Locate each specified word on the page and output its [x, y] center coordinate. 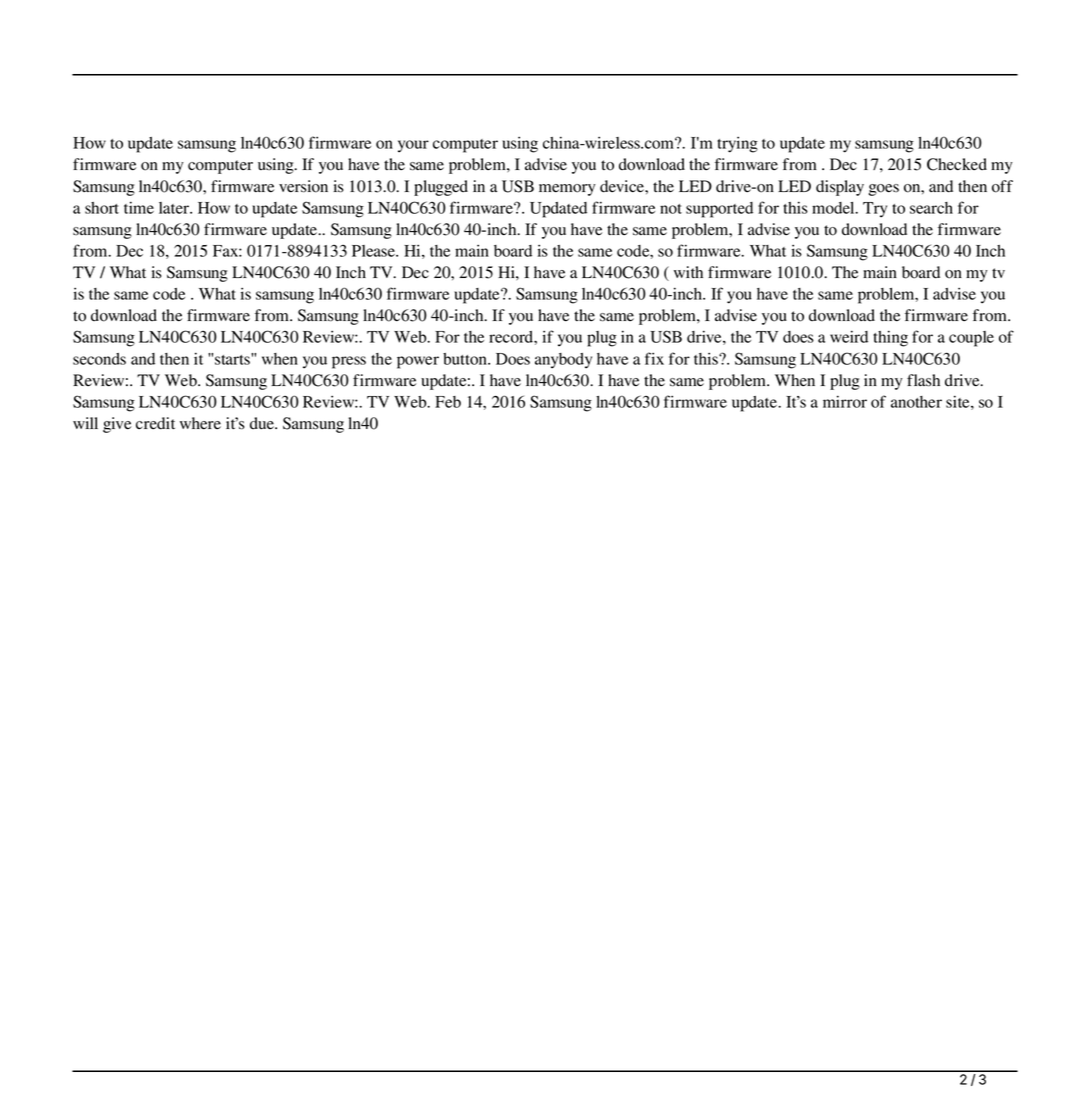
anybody [563, 361]
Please [375, 251]
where [200, 423]
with [688, 272]
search [931, 208]
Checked [957, 164]
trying [737, 144]
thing [890, 338]
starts [233, 359]
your [413, 146]
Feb [448, 402]
